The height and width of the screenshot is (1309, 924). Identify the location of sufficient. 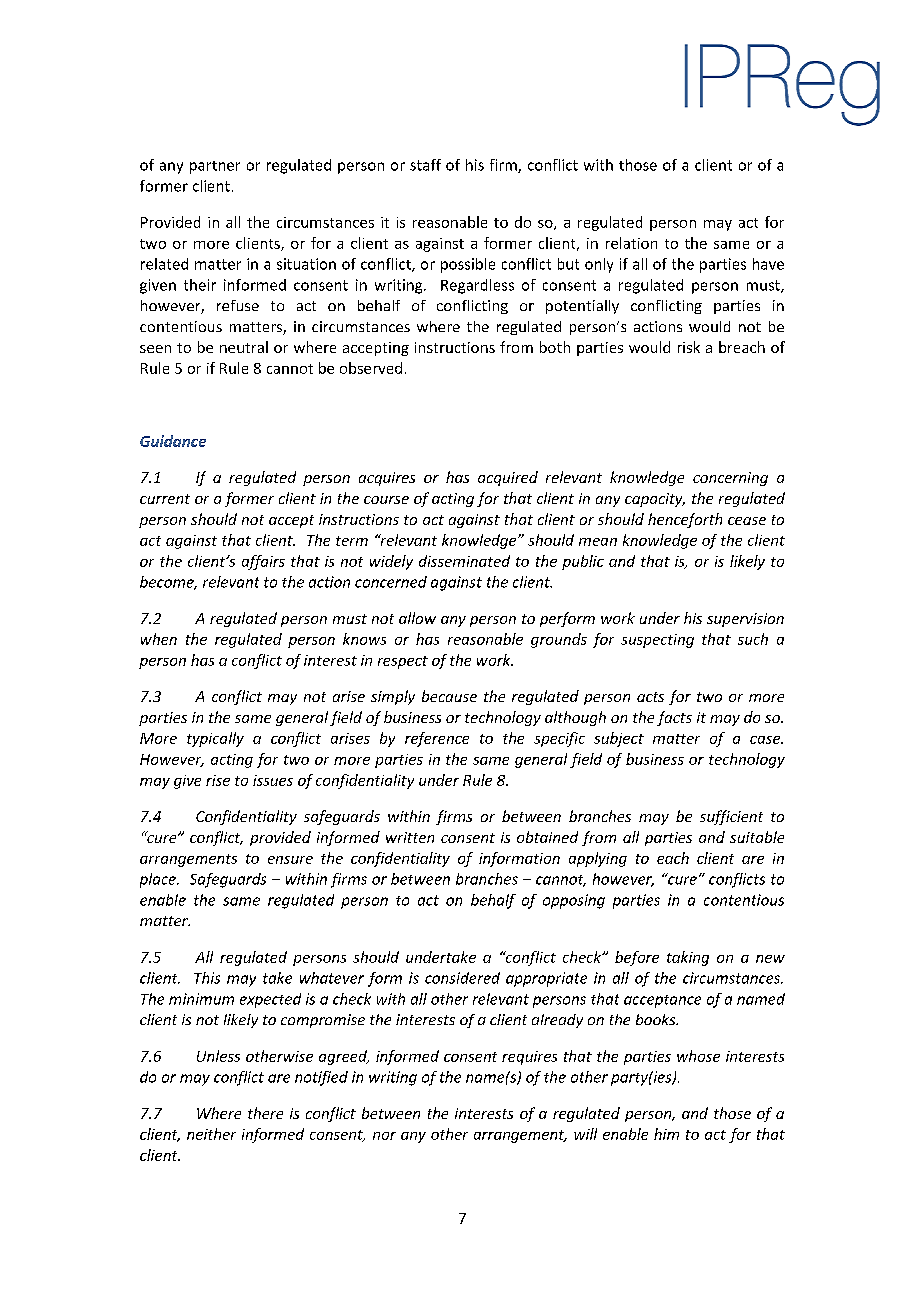
(731, 817).
